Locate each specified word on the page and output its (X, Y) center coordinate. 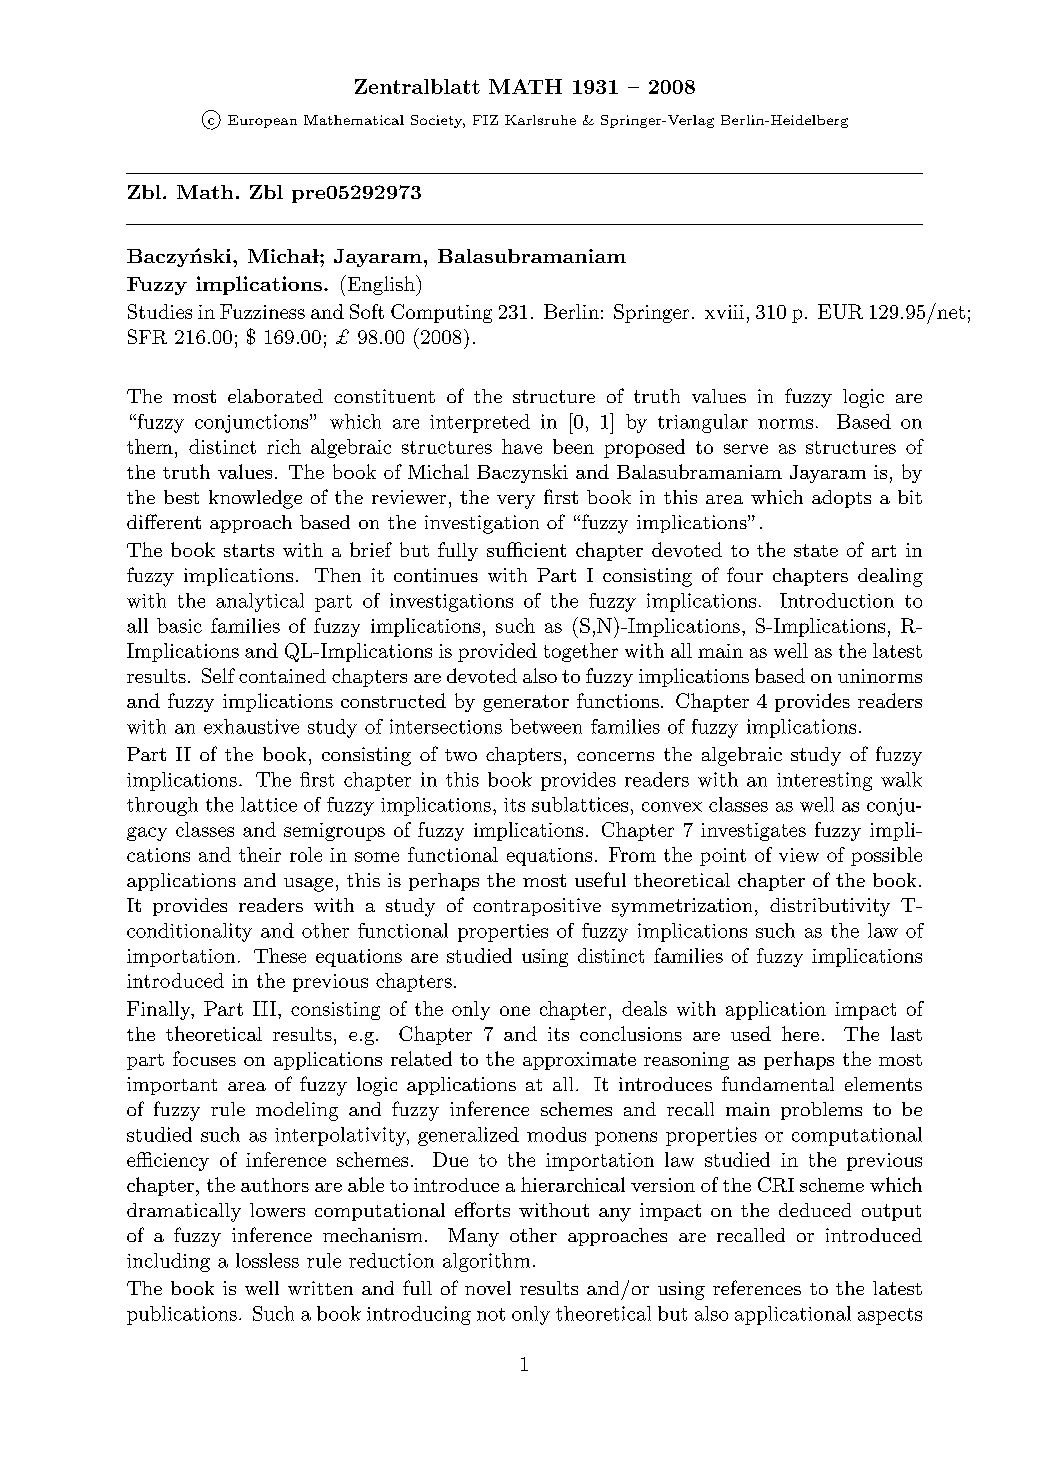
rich (284, 446)
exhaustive (251, 726)
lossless (267, 1260)
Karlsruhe (540, 120)
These (280, 955)
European (262, 121)
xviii (724, 312)
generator (526, 703)
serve (746, 449)
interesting (824, 781)
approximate (579, 1061)
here (800, 1033)
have (522, 446)
